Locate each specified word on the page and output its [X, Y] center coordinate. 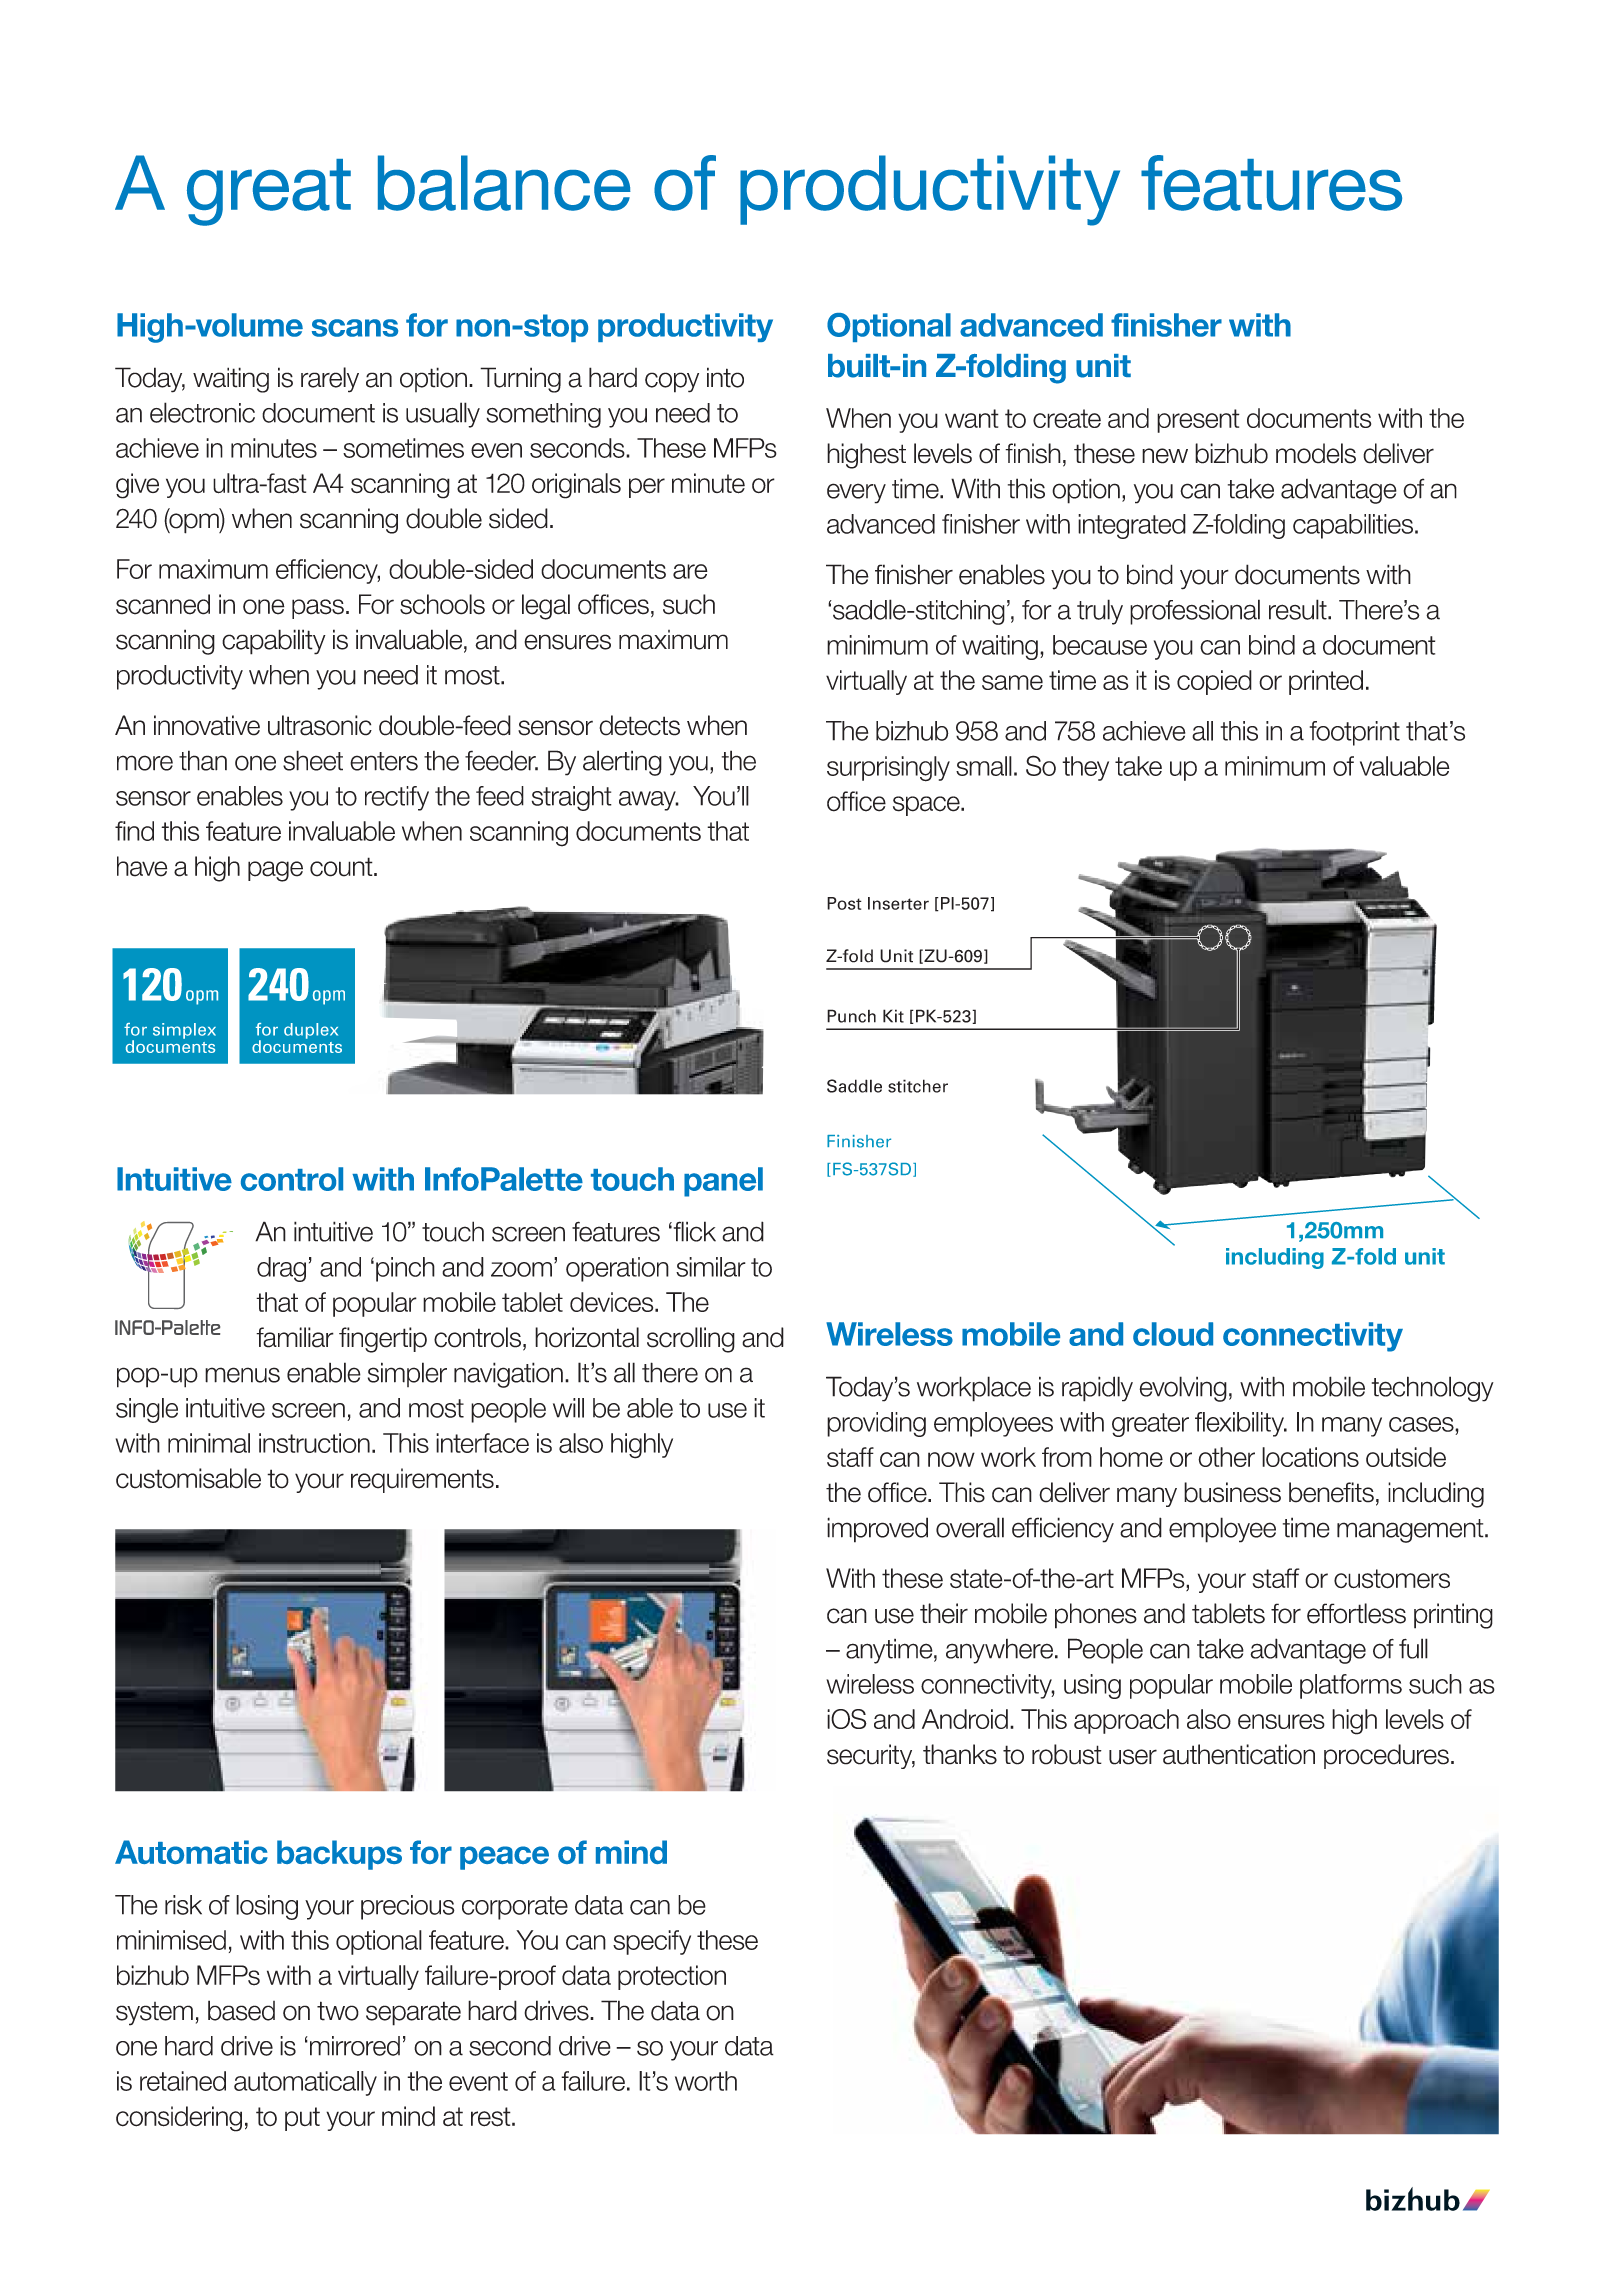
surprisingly [888, 769]
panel [723, 1182]
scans [355, 328]
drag [281, 1269]
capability [274, 642]
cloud [1173, 1334]
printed [1326, 682]
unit [1103, 366]
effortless [1356, 1613]
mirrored [355, 2046]
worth [706, 2081]
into [725, 377]
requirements [422, 1480]
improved [877, 1530]
